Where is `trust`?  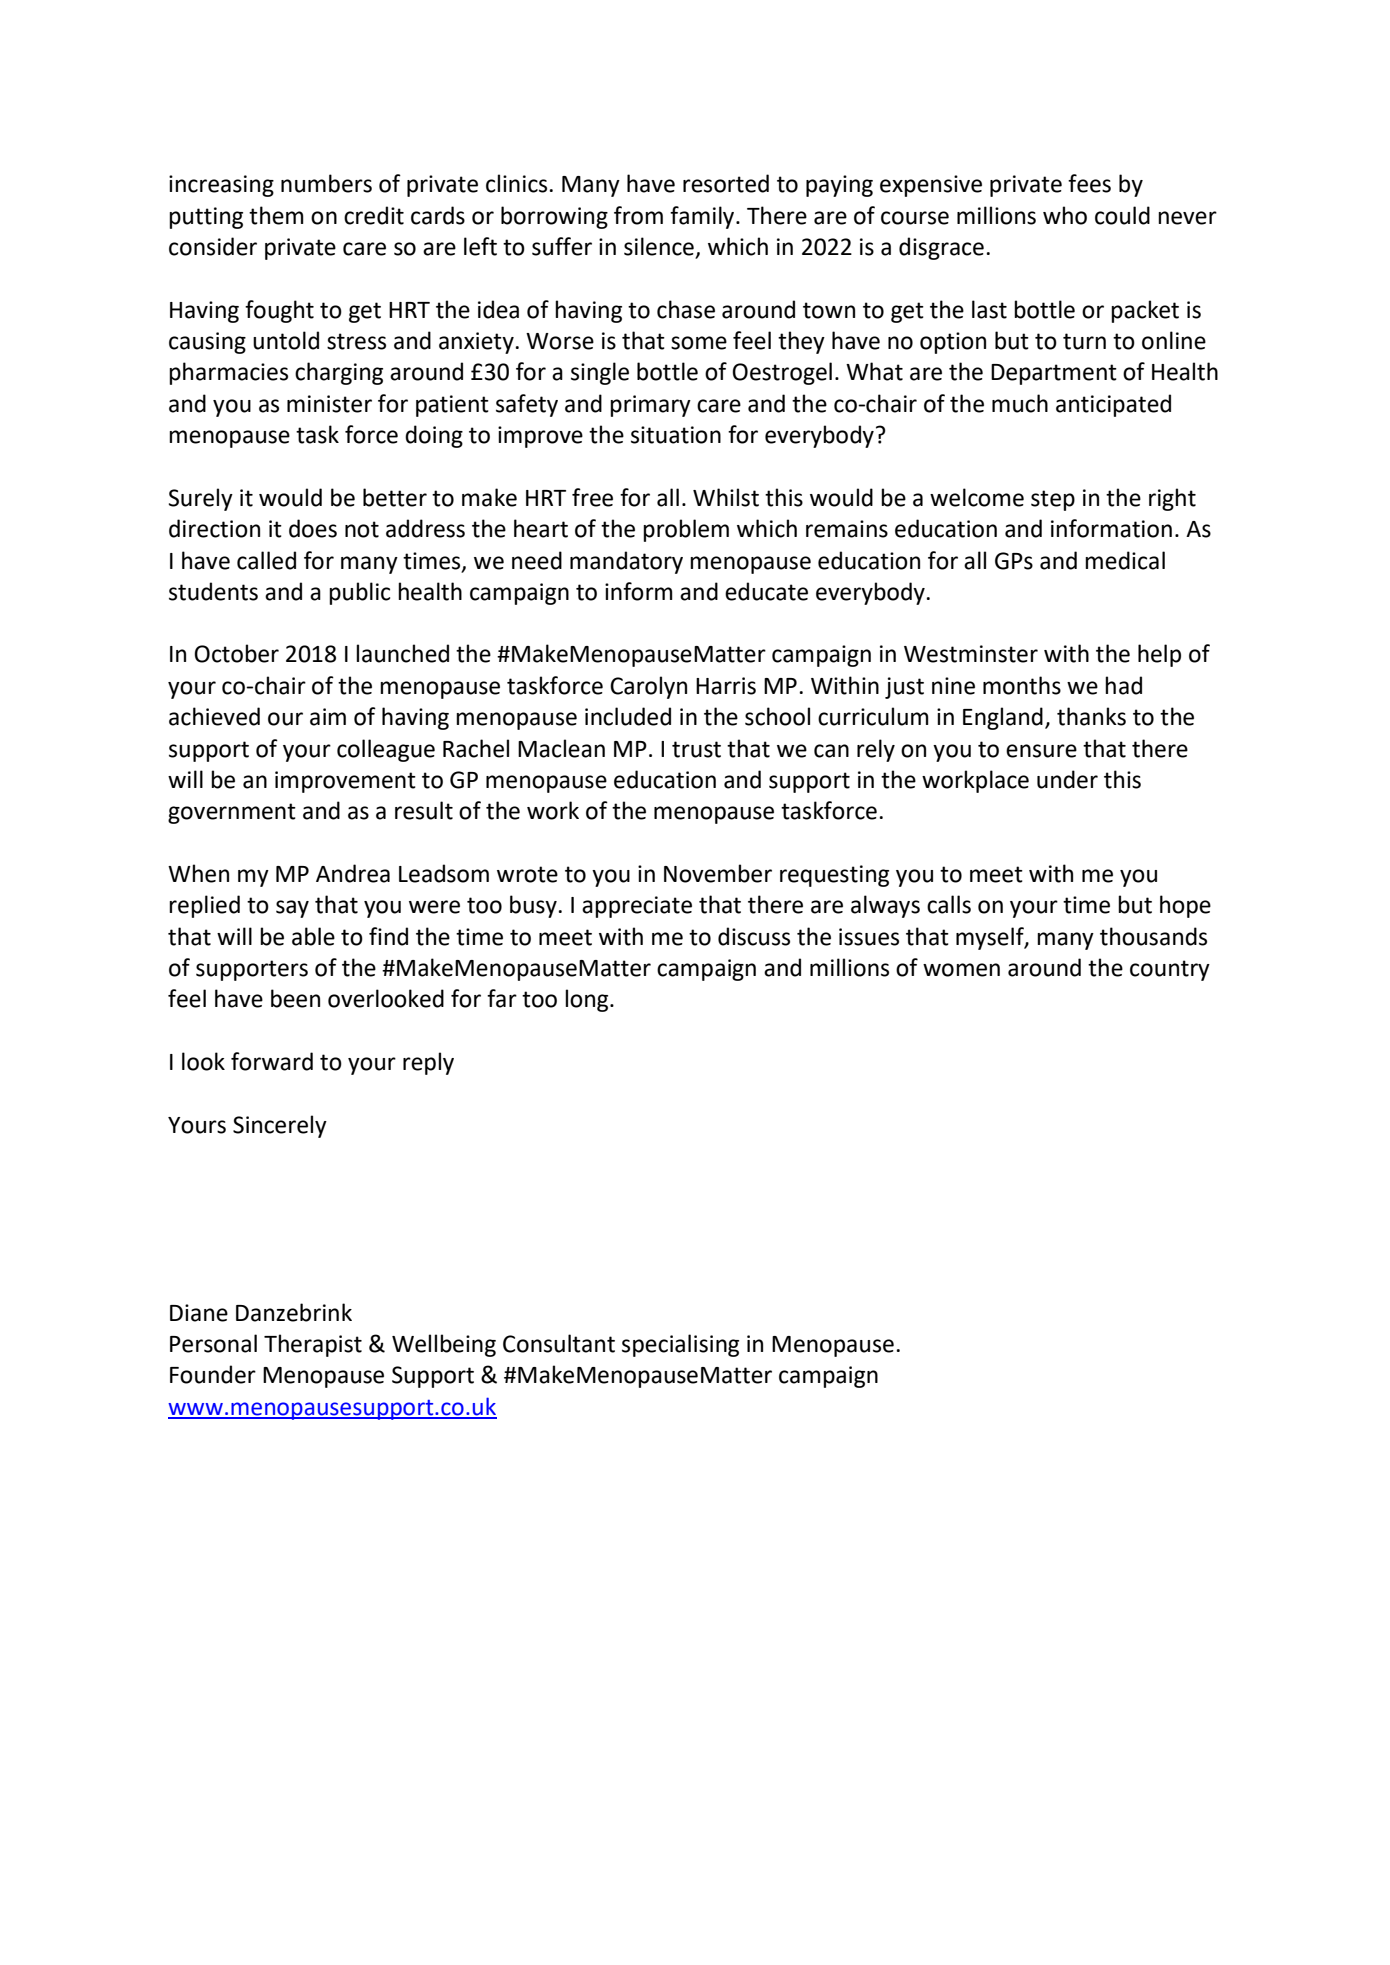 trust is located at coordinates (696, 749).
